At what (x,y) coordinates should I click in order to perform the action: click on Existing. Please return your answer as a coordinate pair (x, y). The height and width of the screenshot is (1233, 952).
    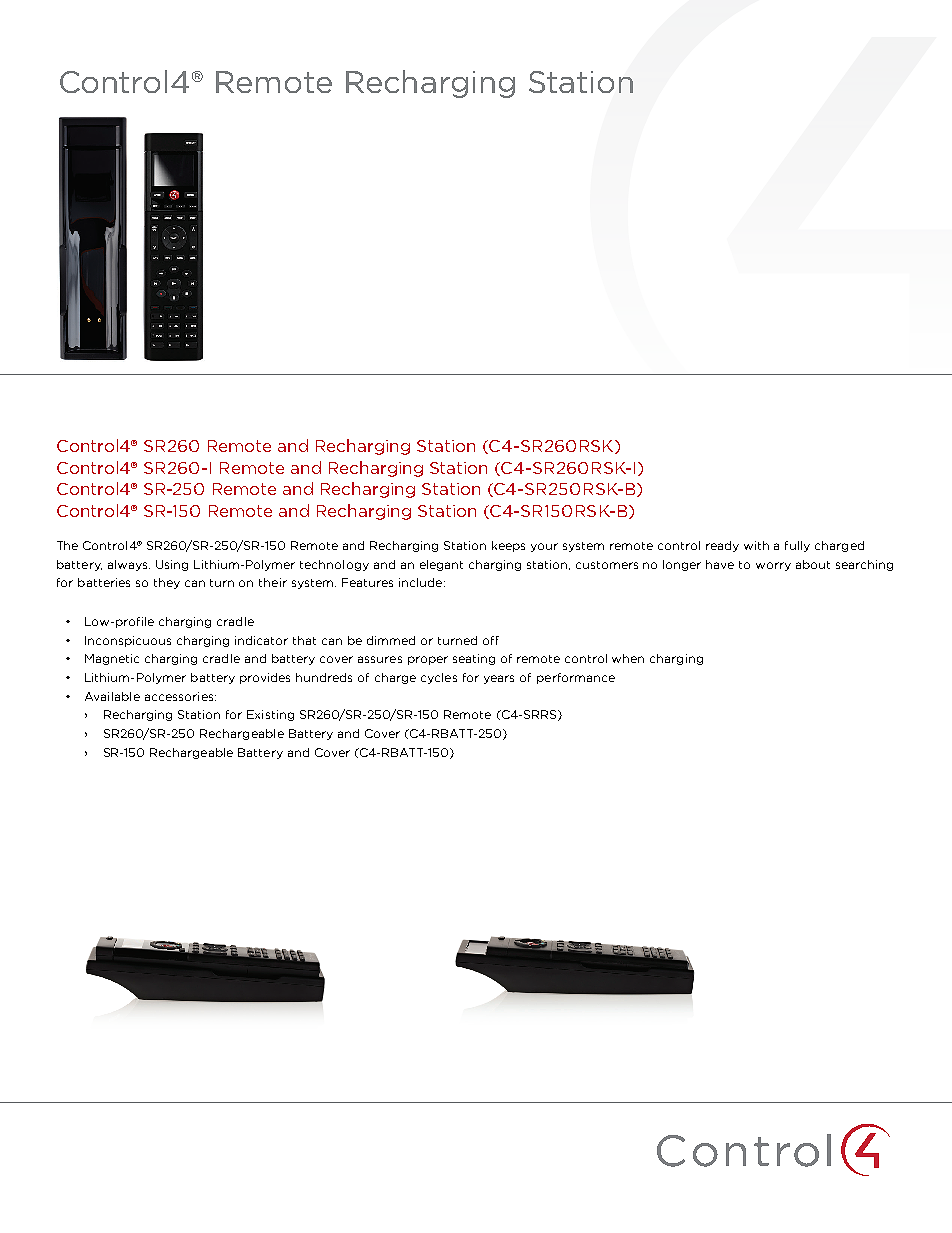
    Looking at the image, I should click on (270, 715).
